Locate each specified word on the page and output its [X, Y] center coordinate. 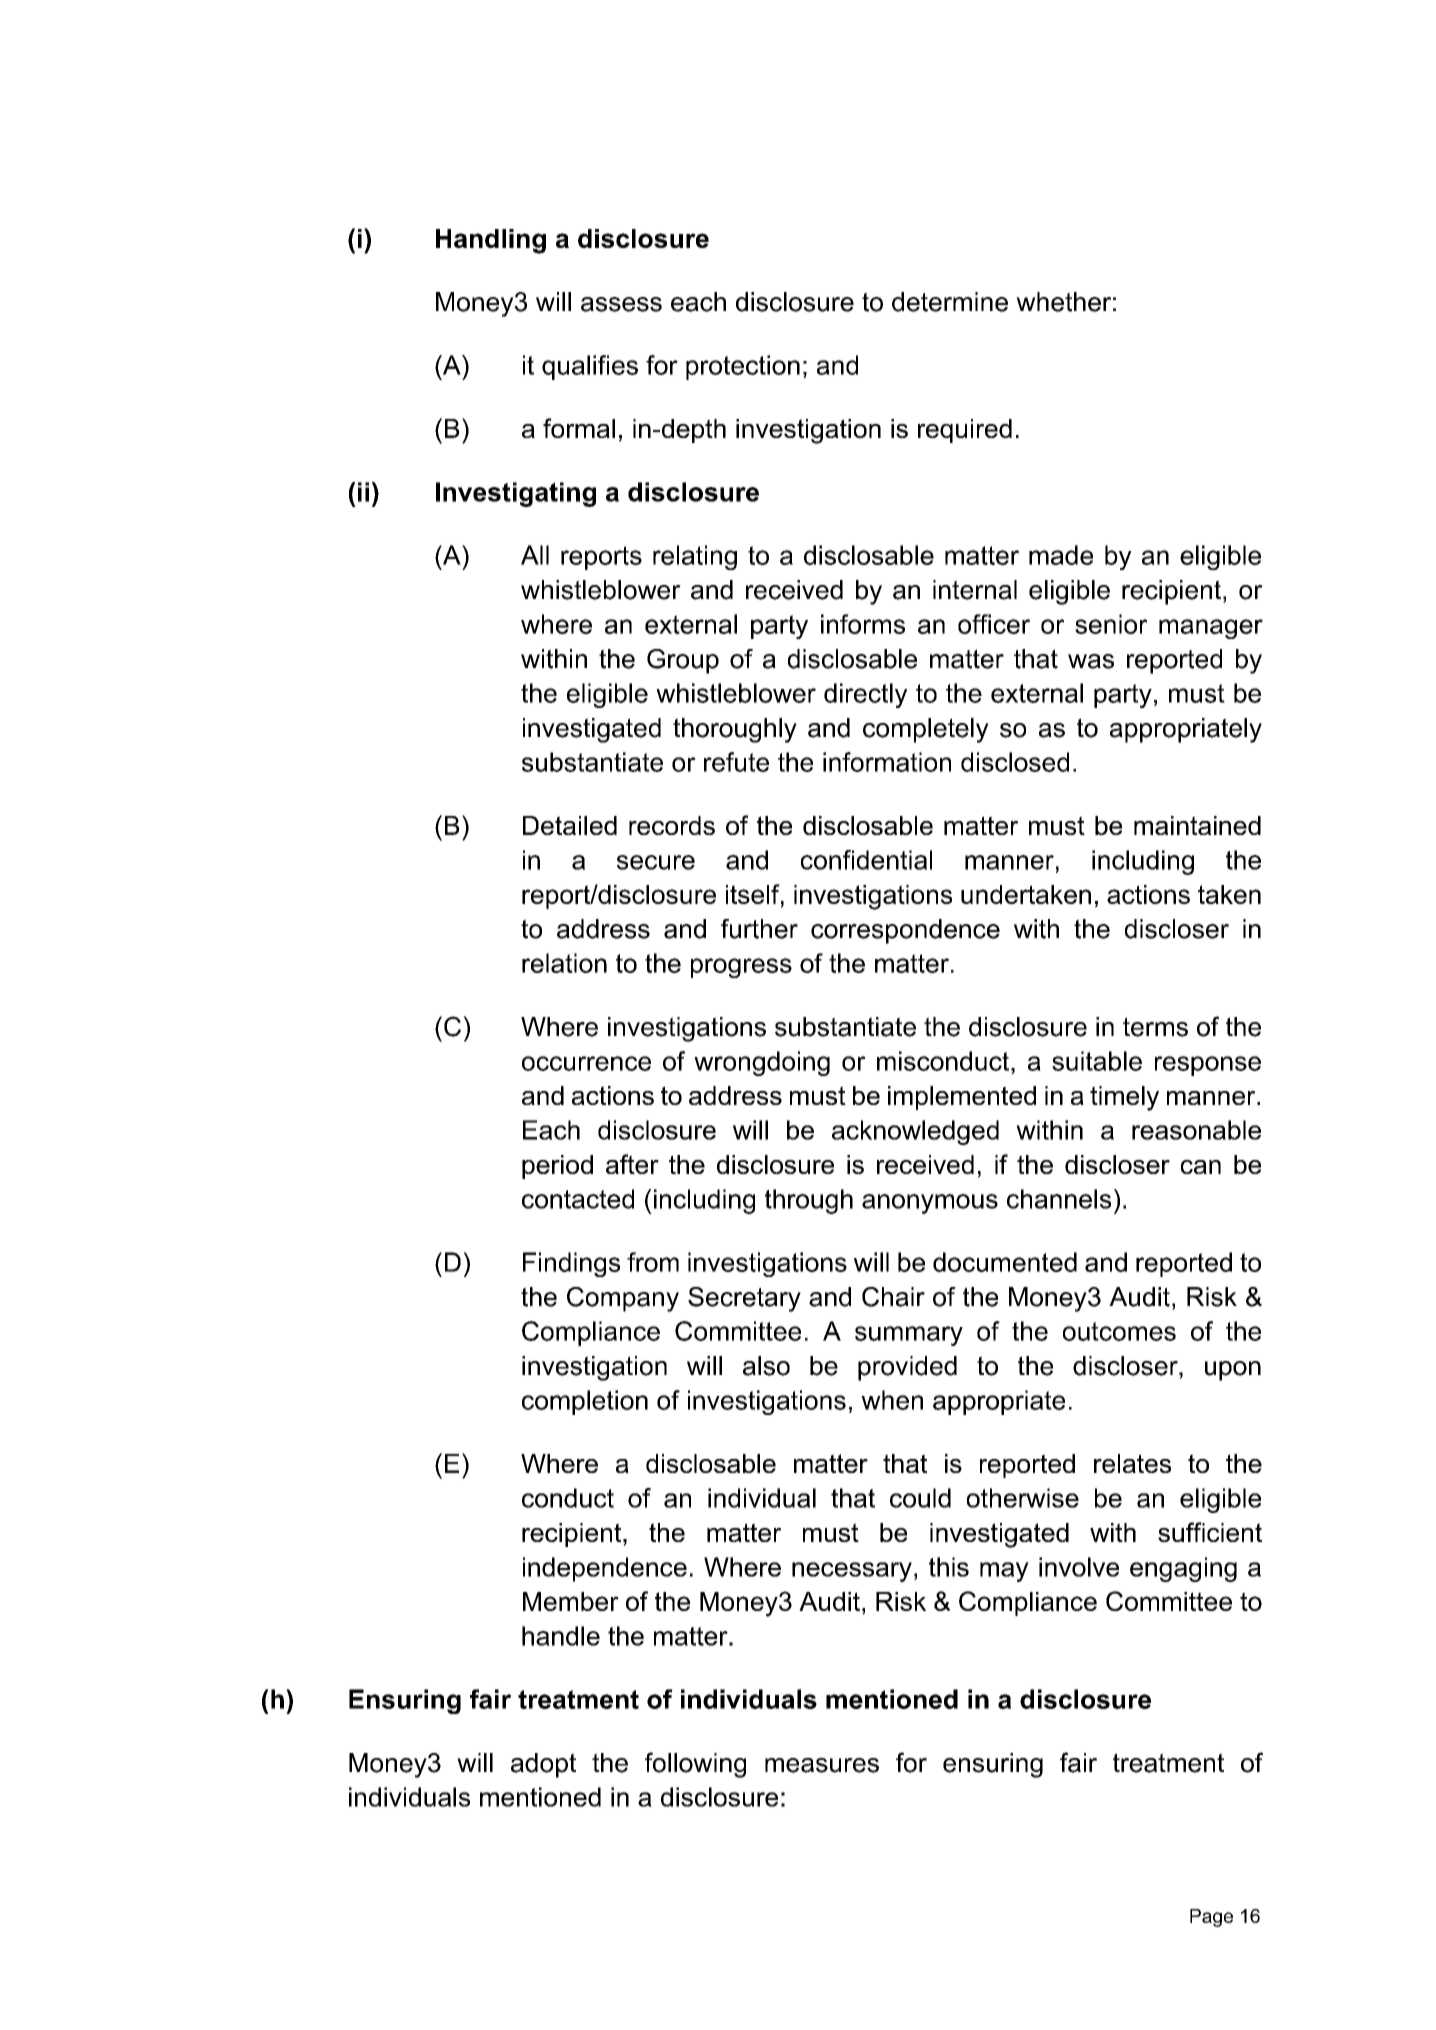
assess [621, 304]
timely [1124, 1098]
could [920, 1498]
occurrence [586, 1063]
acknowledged [915, 1132]
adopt [543, 1765]
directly [865, 695]
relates [1132, 1463]
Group [683, 661]
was [1091, 661]
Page [1211, 1918]
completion [585, 1402]
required [965, 431]
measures [822, 1765]
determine [950, 302]
